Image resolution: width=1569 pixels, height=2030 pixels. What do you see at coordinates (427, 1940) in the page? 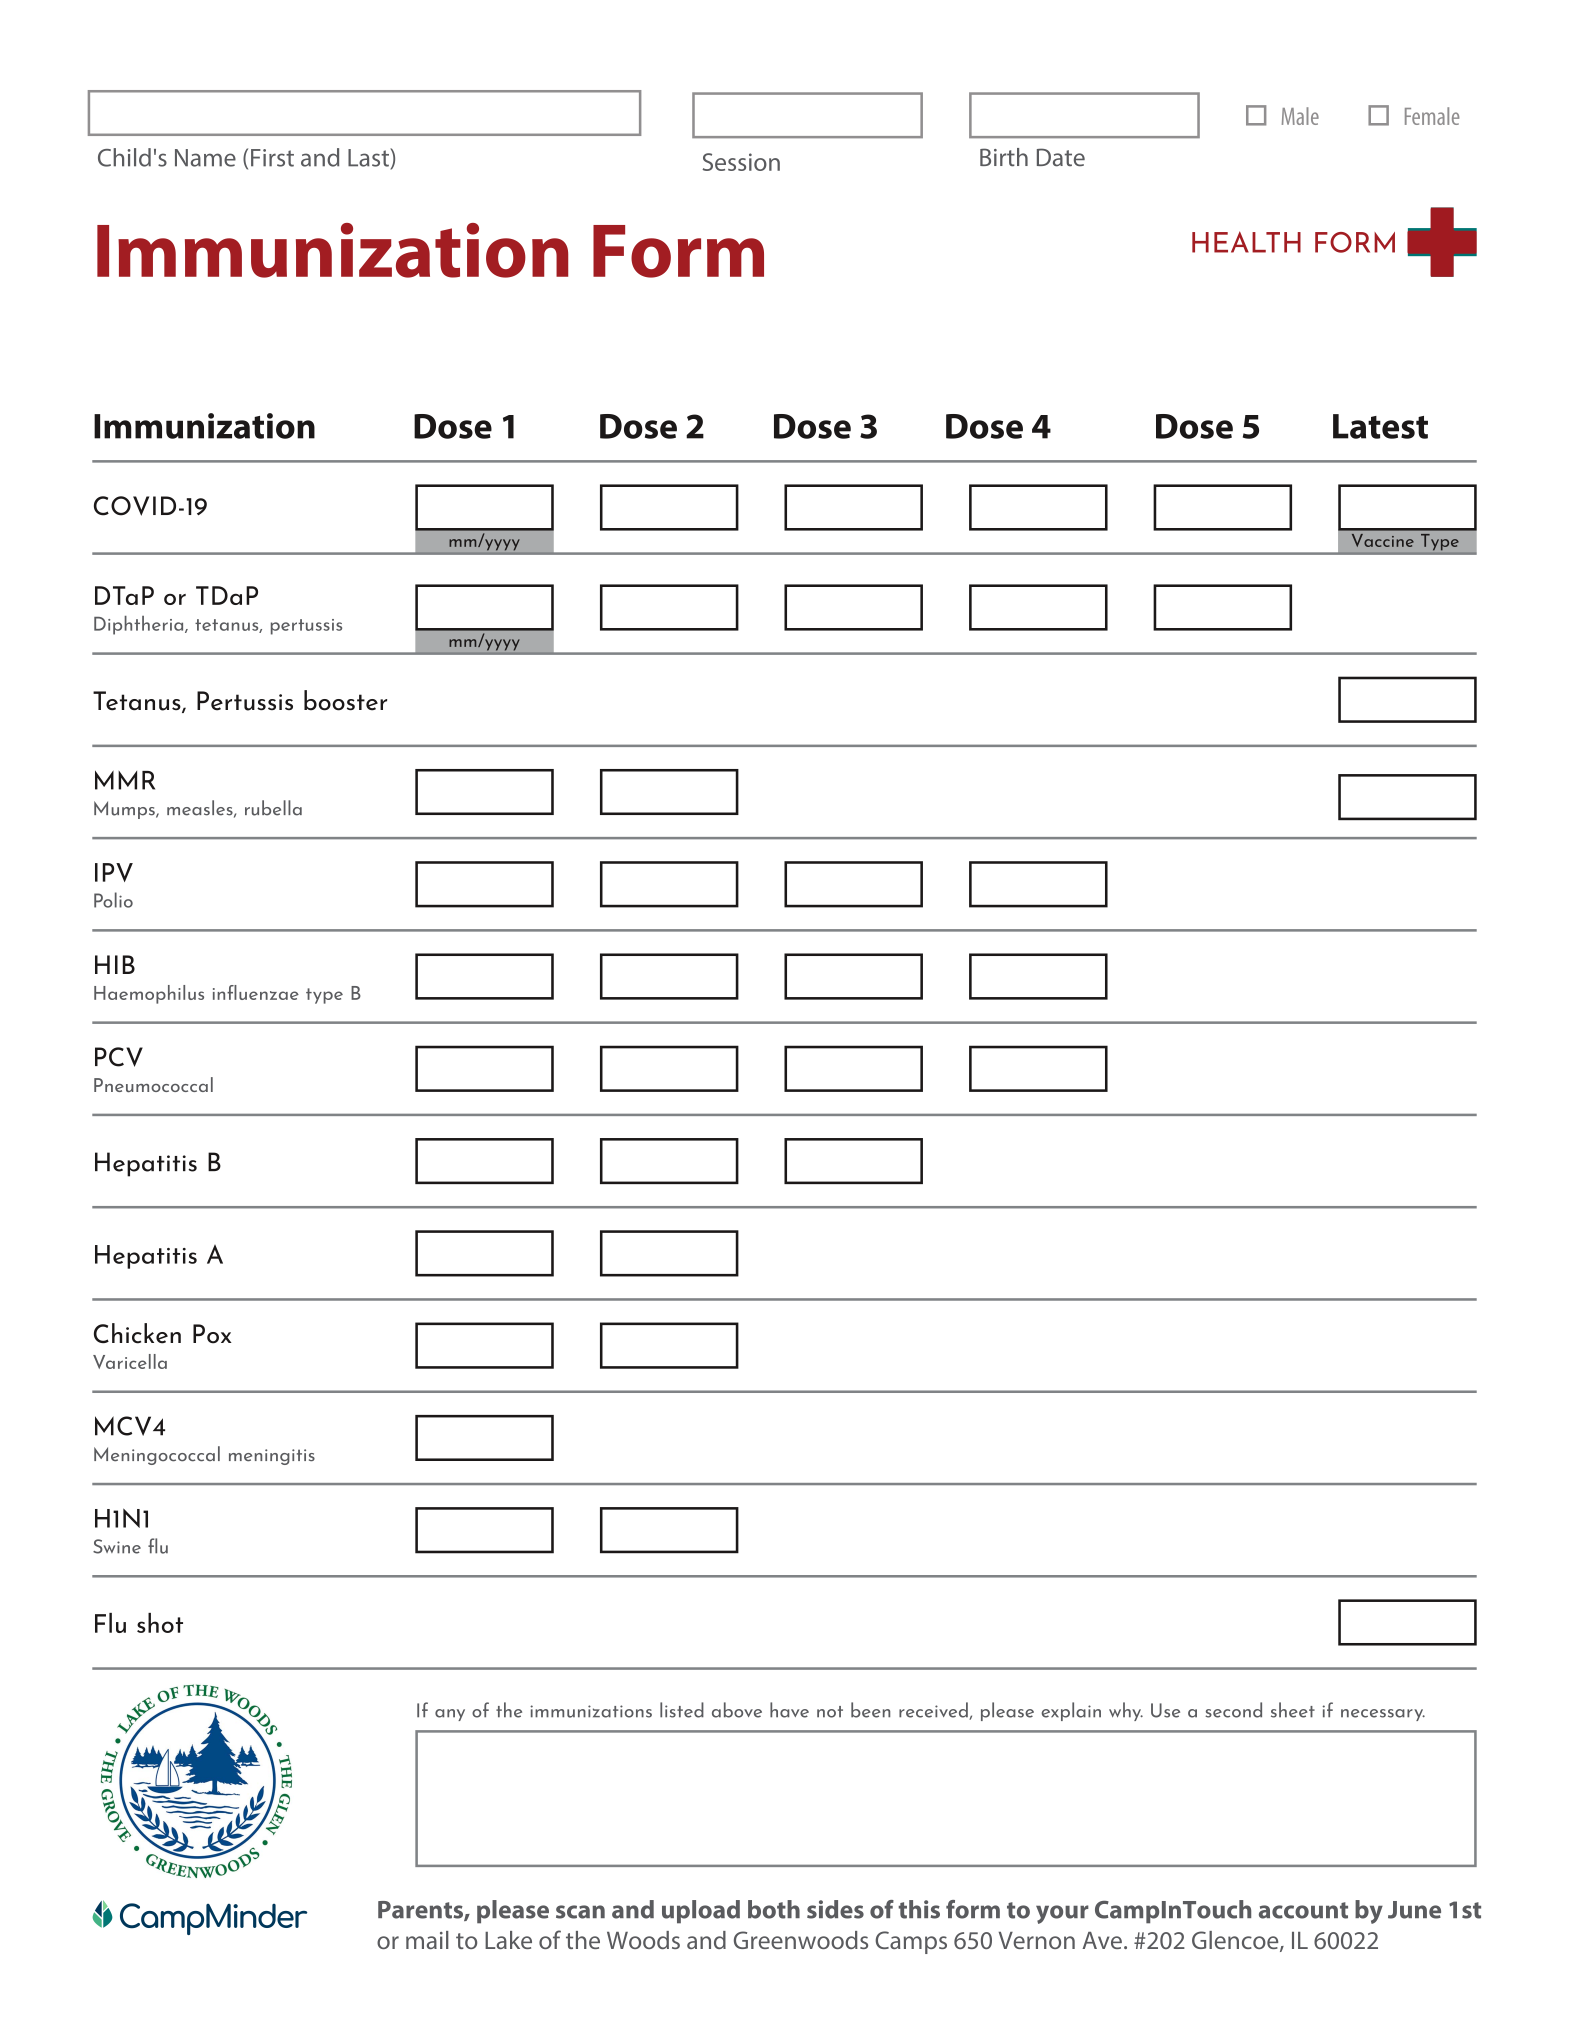
I see `mail` at bounding box center [427, 1940].
